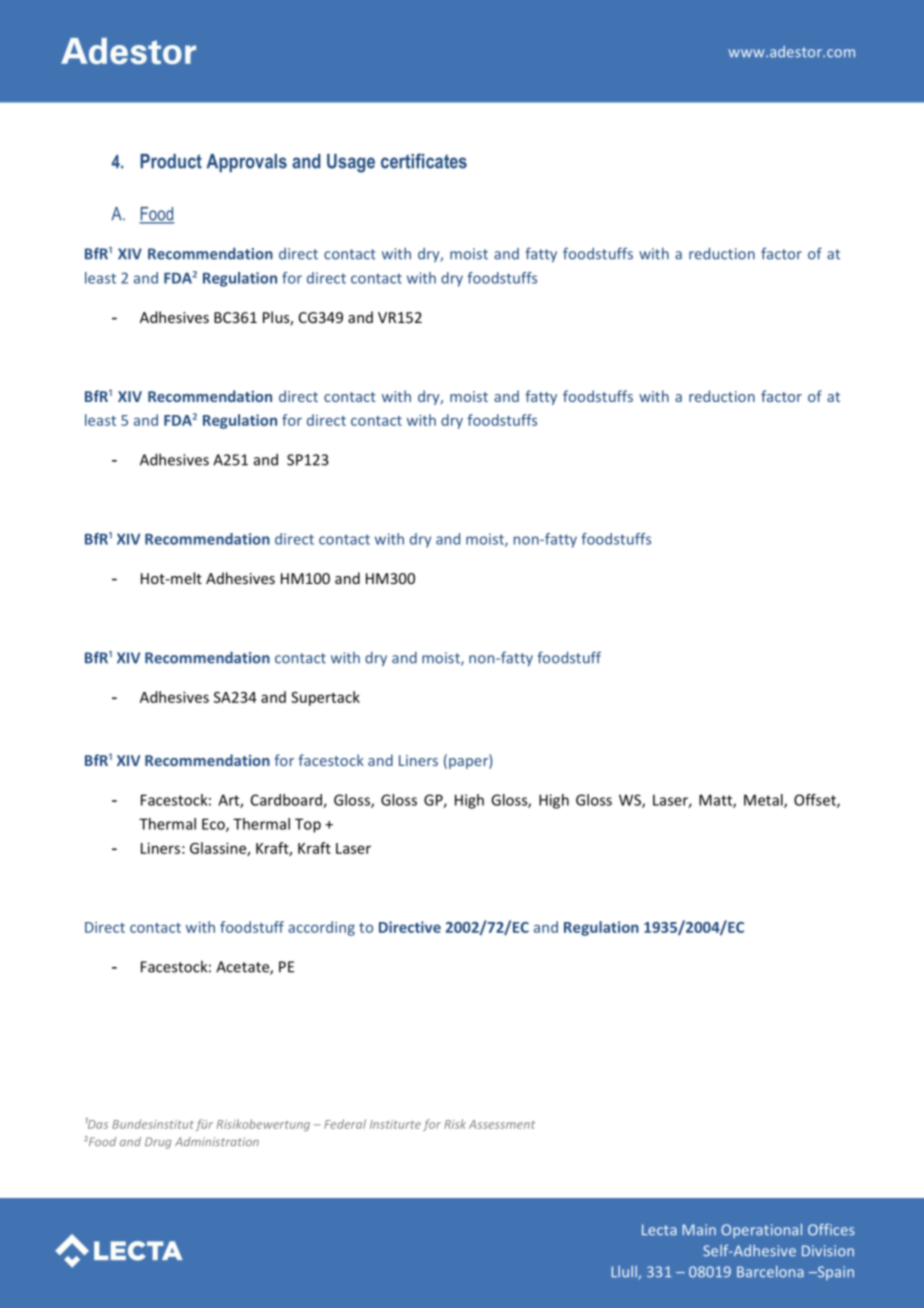  I want to click on Usage, so click(351, 163).
